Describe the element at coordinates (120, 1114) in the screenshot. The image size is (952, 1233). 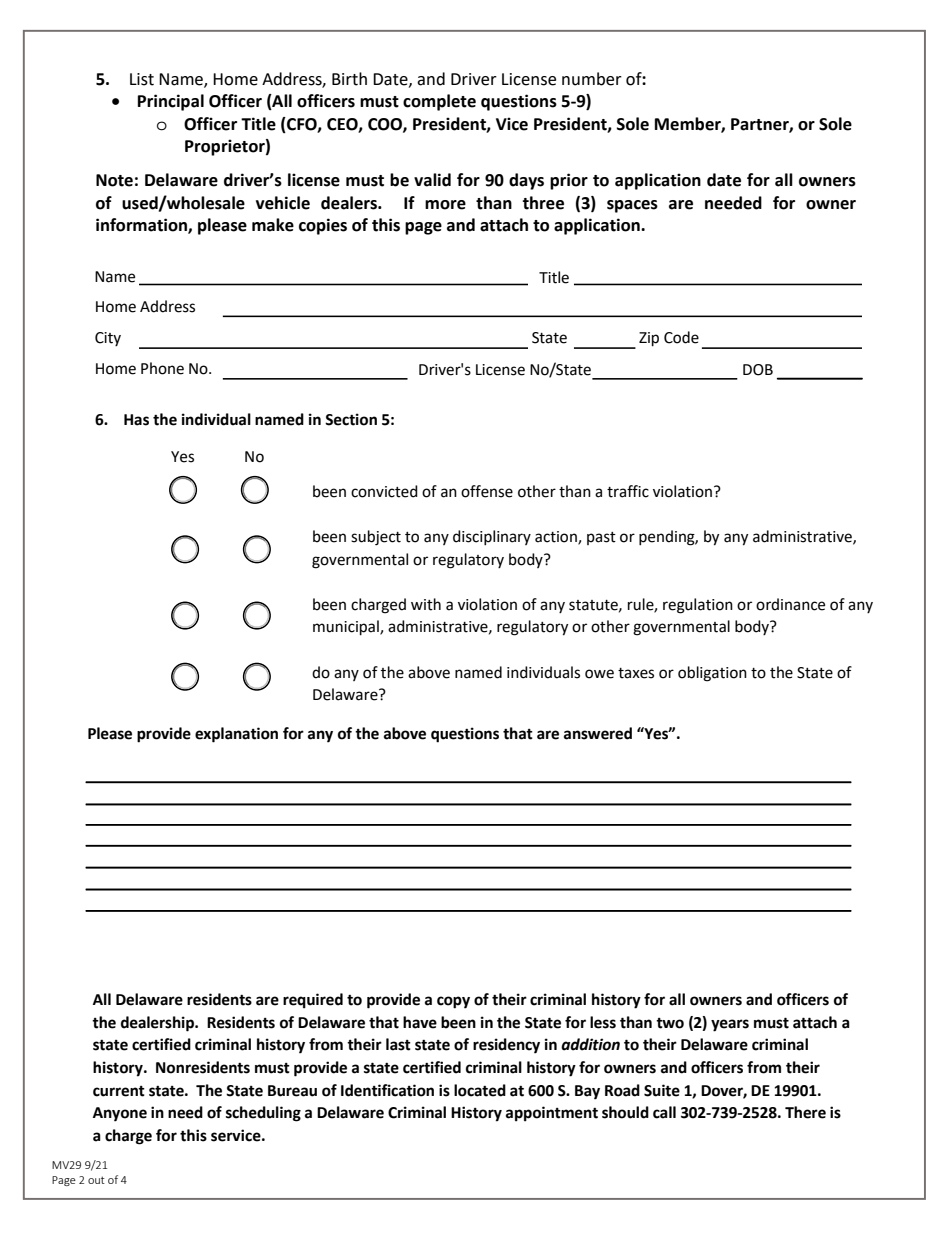
I see `Anyone` at that location.
